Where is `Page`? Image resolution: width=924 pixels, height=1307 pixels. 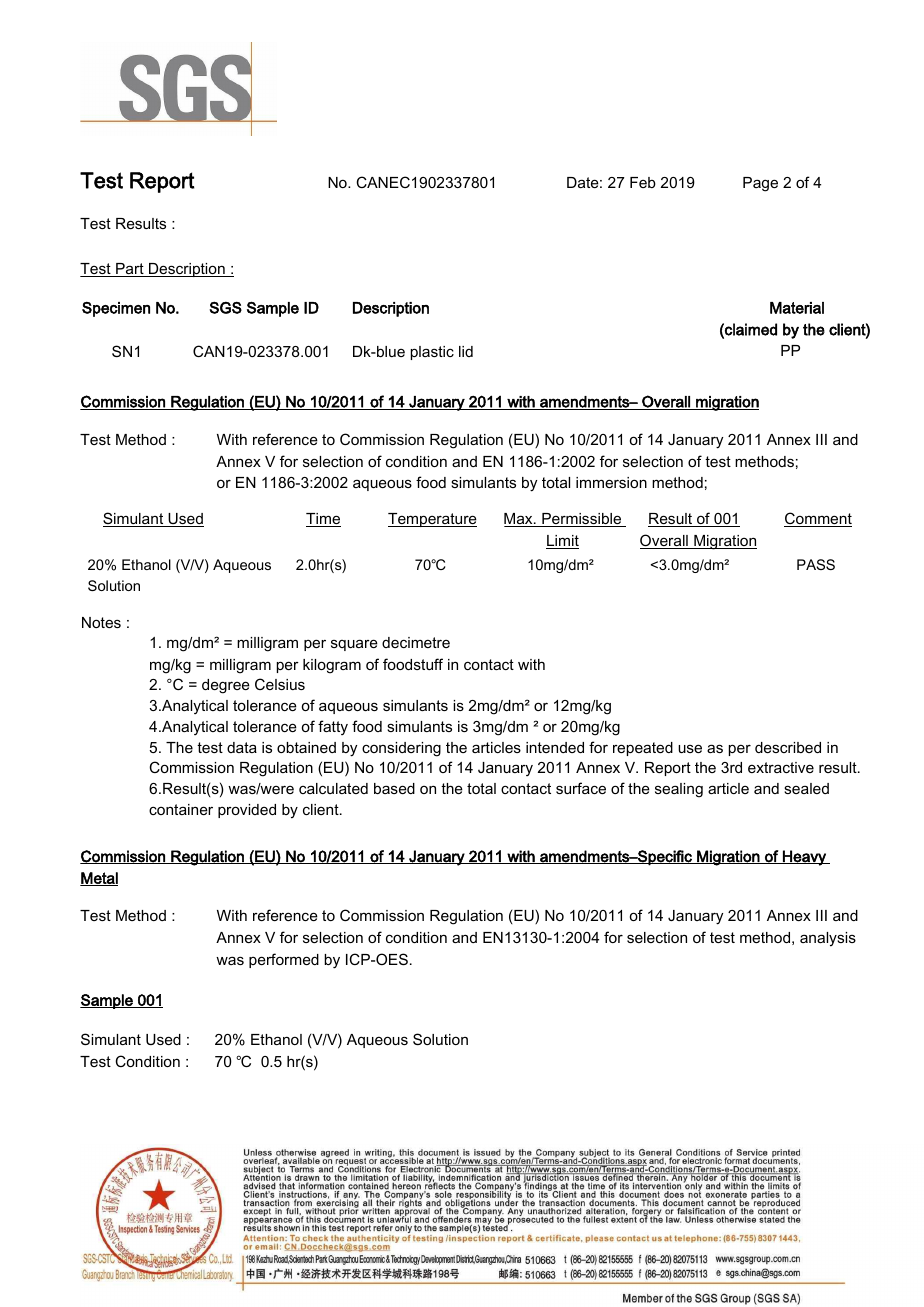
Page is located at coordinates (760, 184).
